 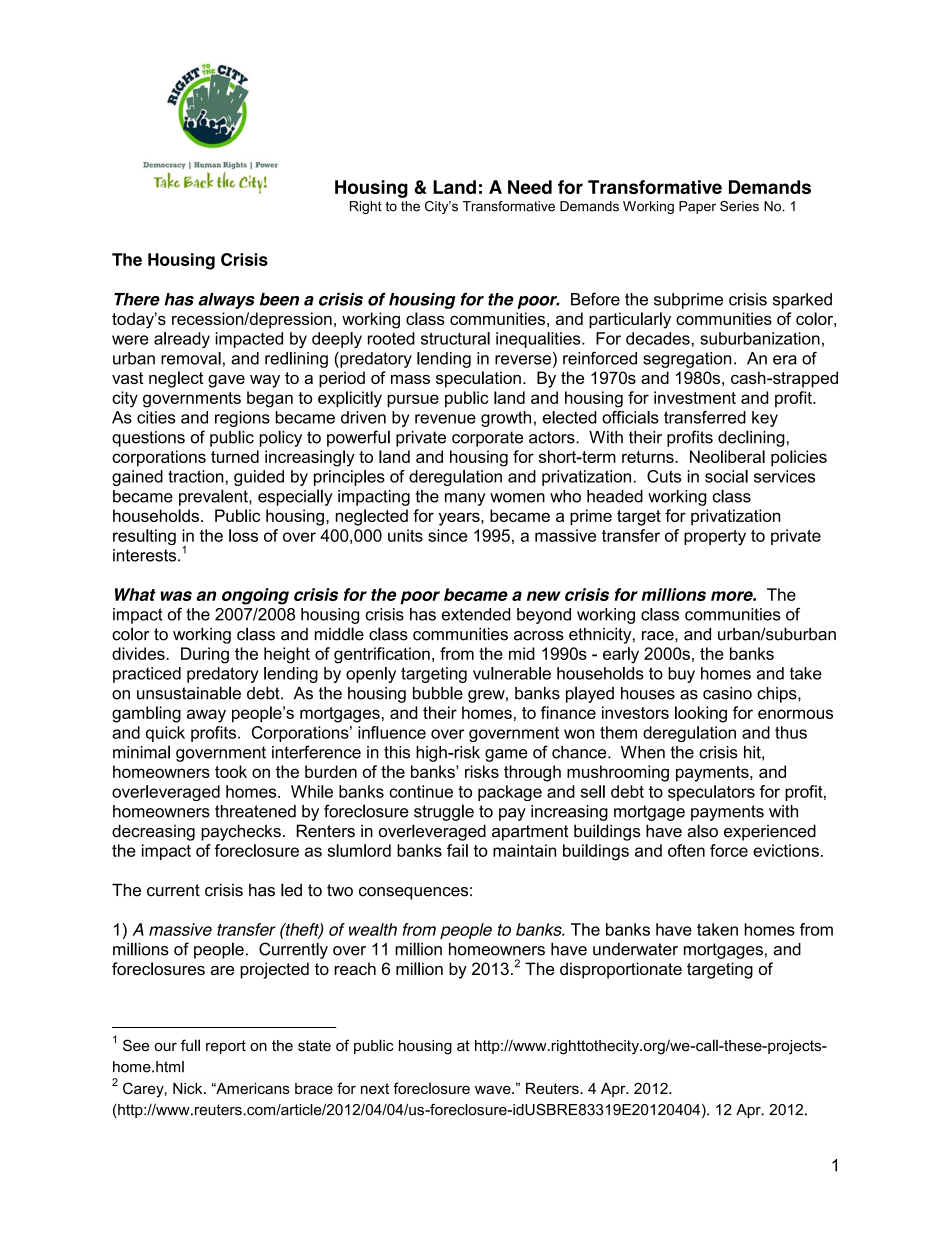 What do you see at coordinates (530, 187) in the screenshot?
I see `Need` at bounding box center [530, 187].
